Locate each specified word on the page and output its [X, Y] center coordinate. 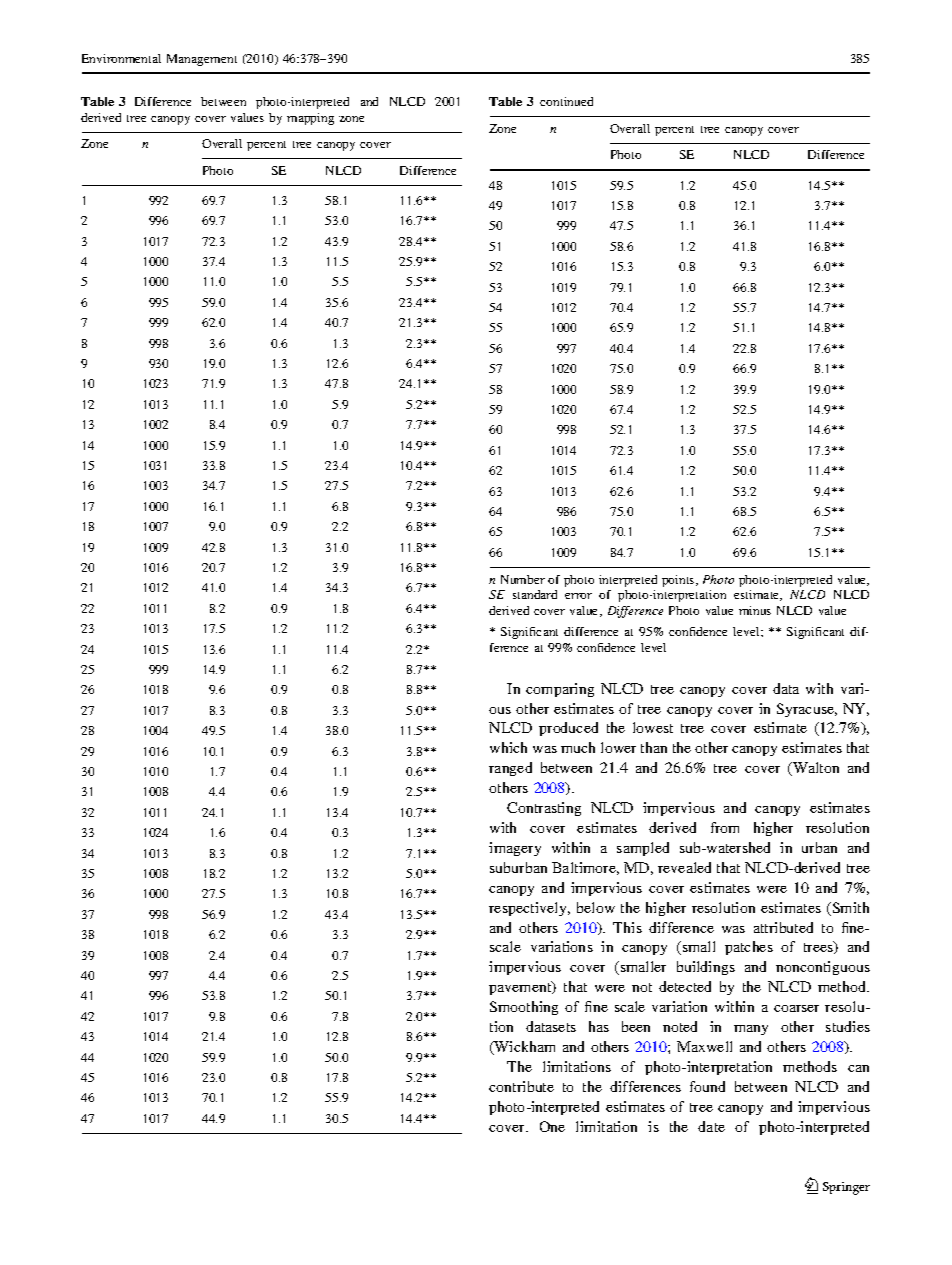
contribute [521, 1086]
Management [202, 60]
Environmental [121, 58]
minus [755, 610]
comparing [560, 690]
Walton [815, 769]
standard [535, 594]
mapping [310, 119]
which [508, 747]
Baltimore [585, 868]
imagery [515, 849]
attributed [783, 927]
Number [523, 579]
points [679, 581]
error [578, 596]
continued [566, 101]
